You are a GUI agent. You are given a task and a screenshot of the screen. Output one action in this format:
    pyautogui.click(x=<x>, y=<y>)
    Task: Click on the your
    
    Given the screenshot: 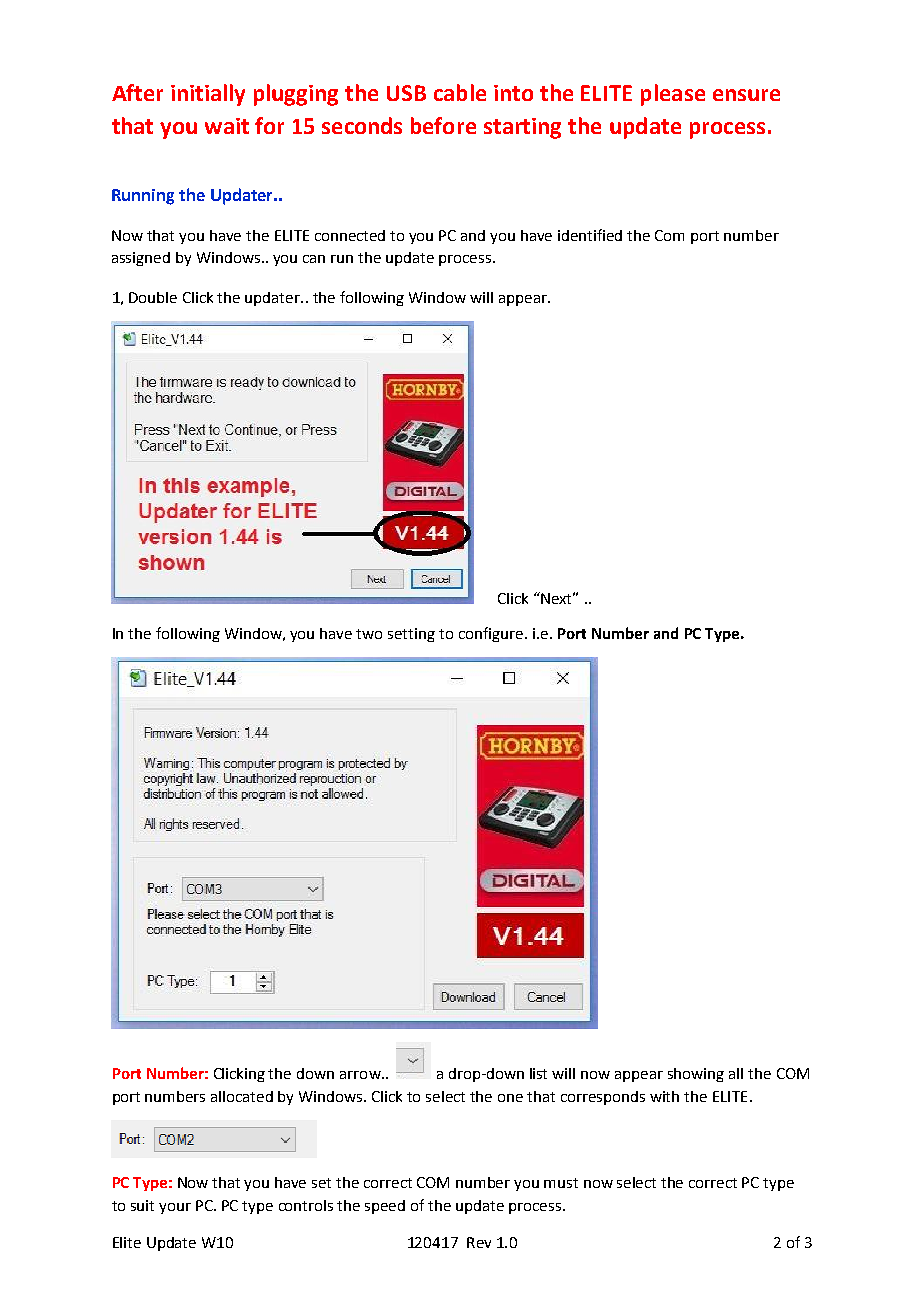 What is the action you would take?
    pyautogui.click(x=175, y=1208)
